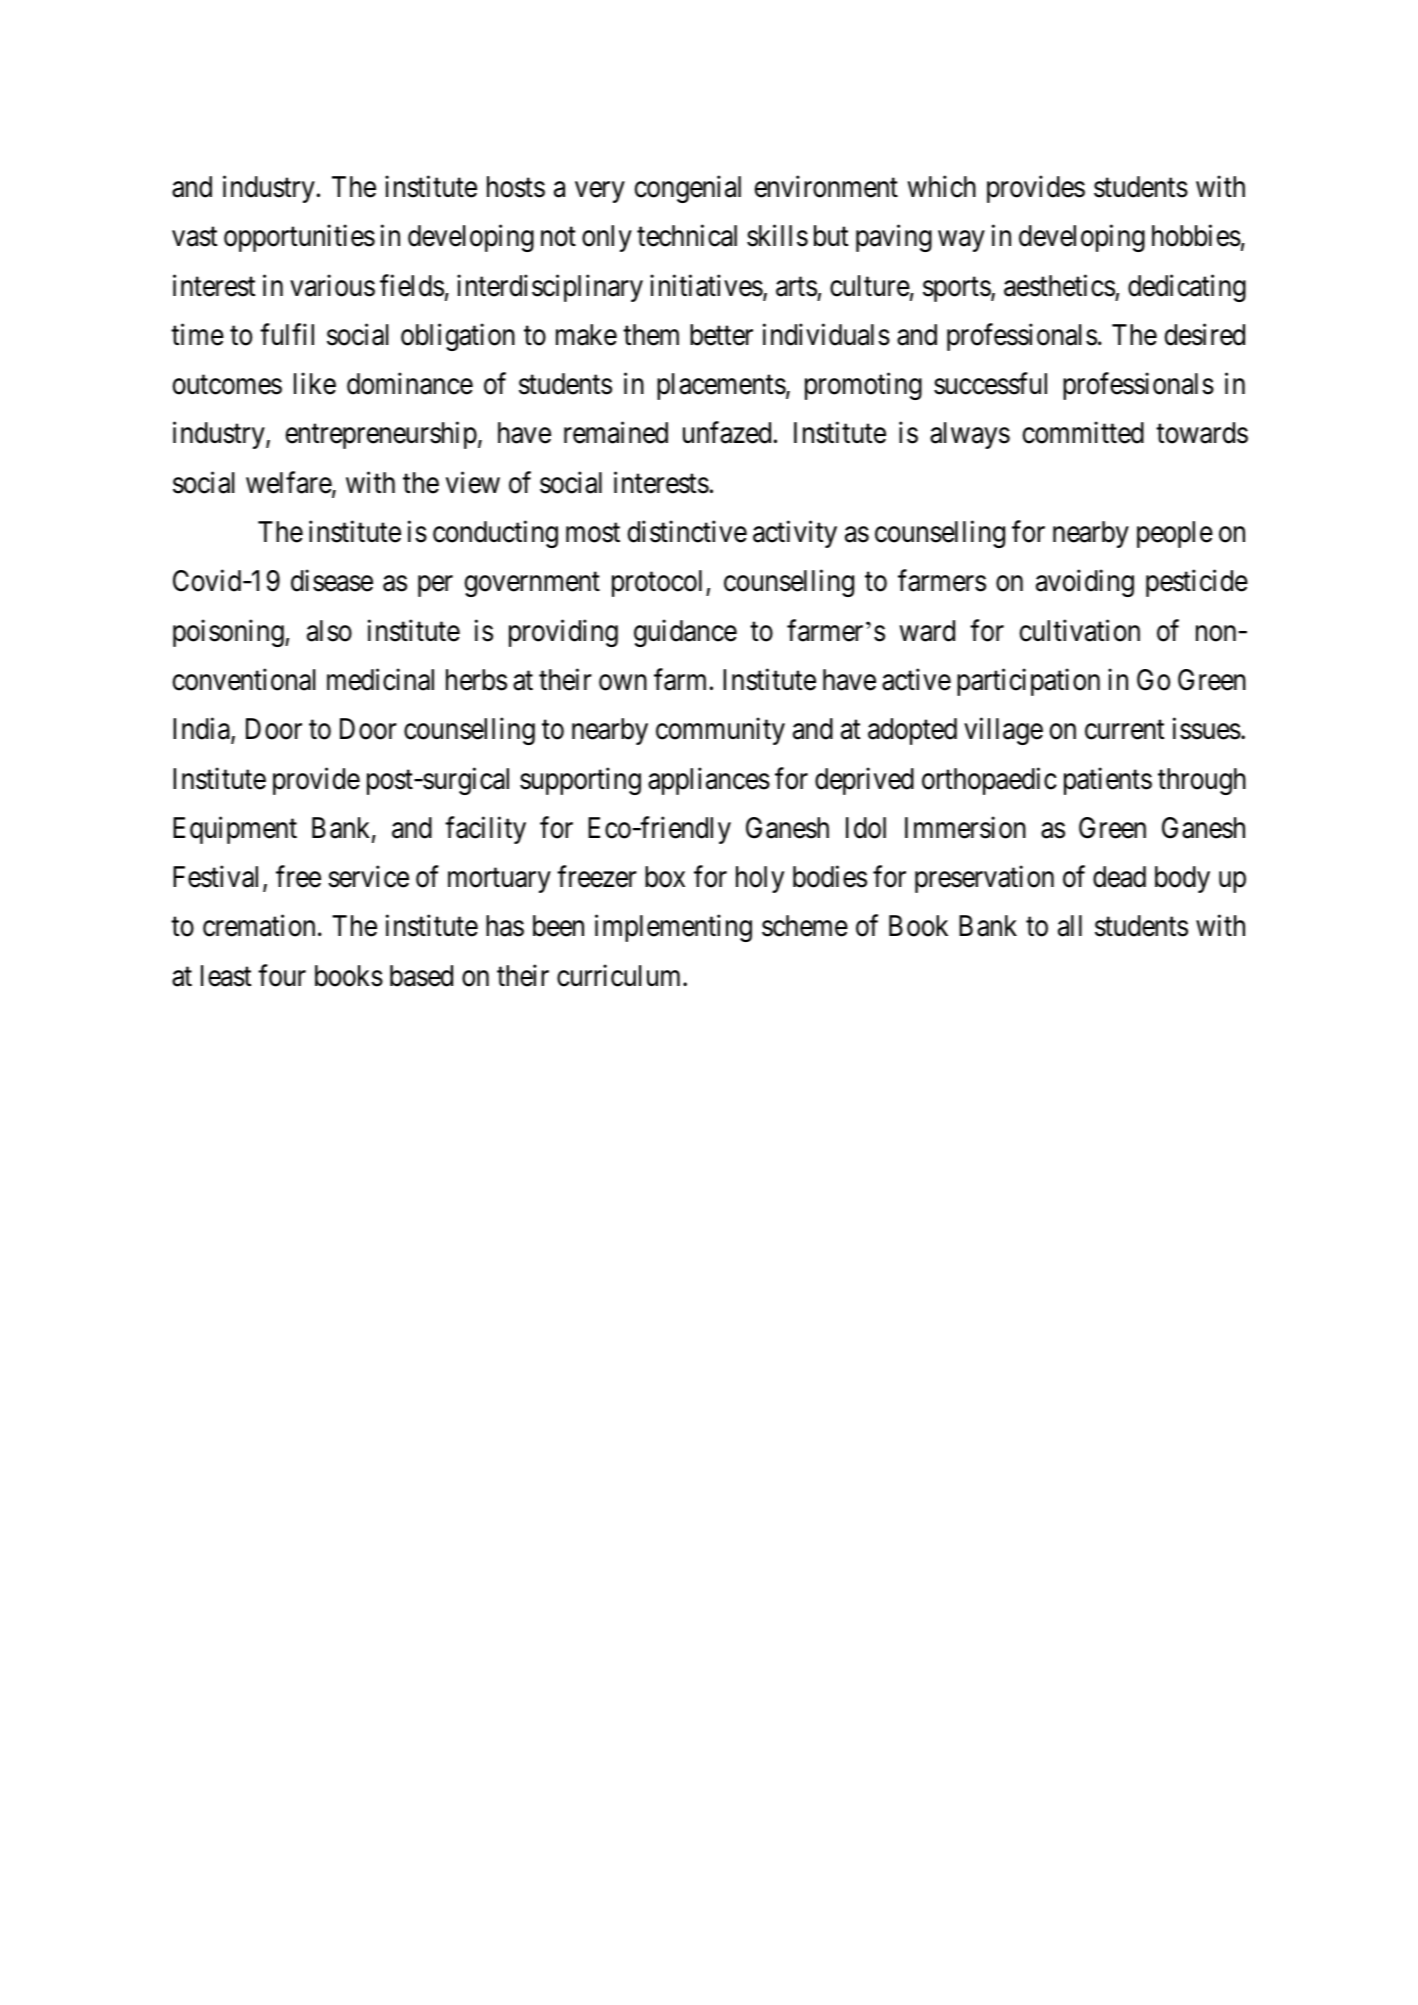  What do you see at coordinates (688, 189) in the page?
I see `congenial` at bounding box center [688, 189].
